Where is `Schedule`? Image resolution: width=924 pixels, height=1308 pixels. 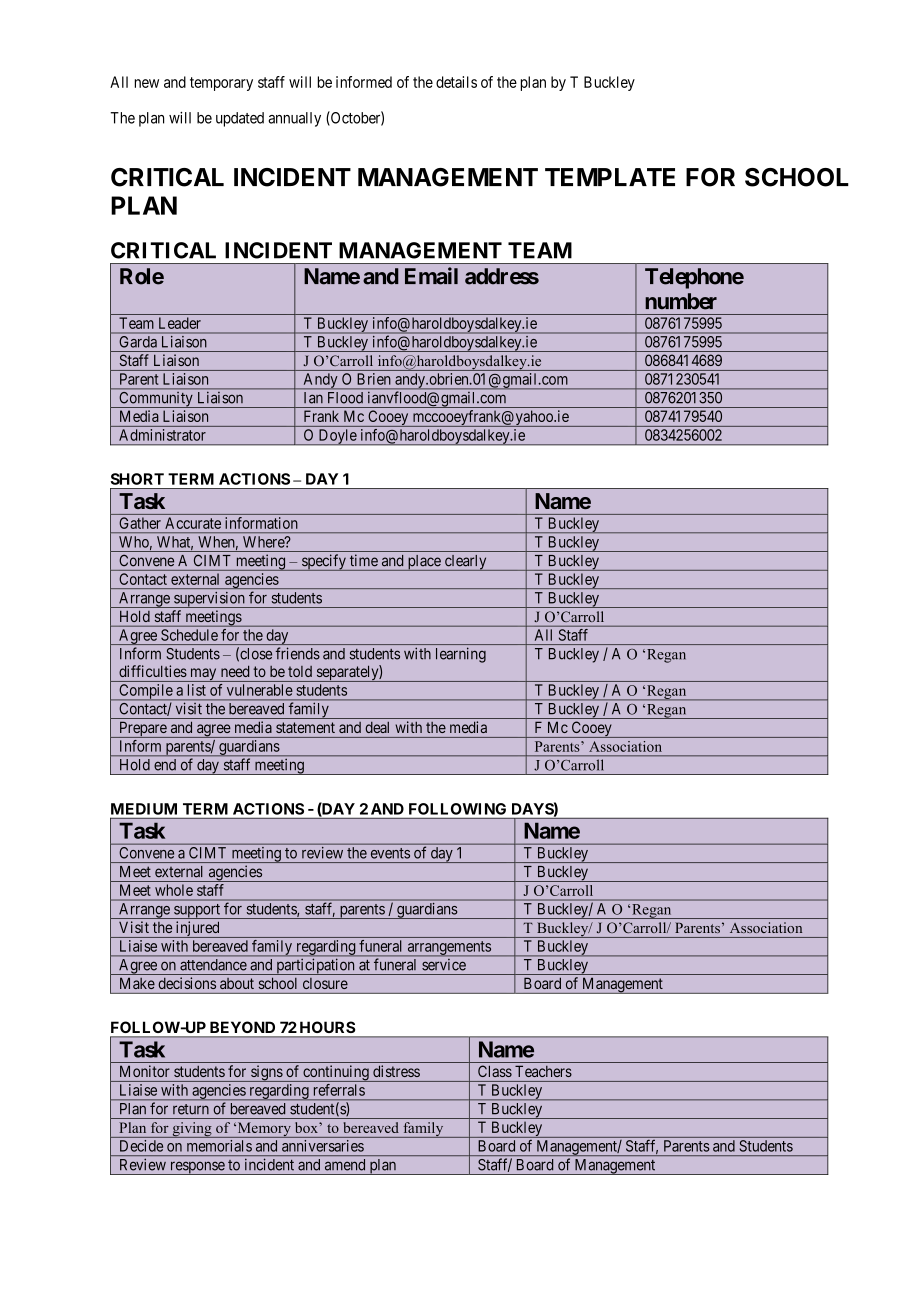
Schedule is located at coordinates (189, 635).
